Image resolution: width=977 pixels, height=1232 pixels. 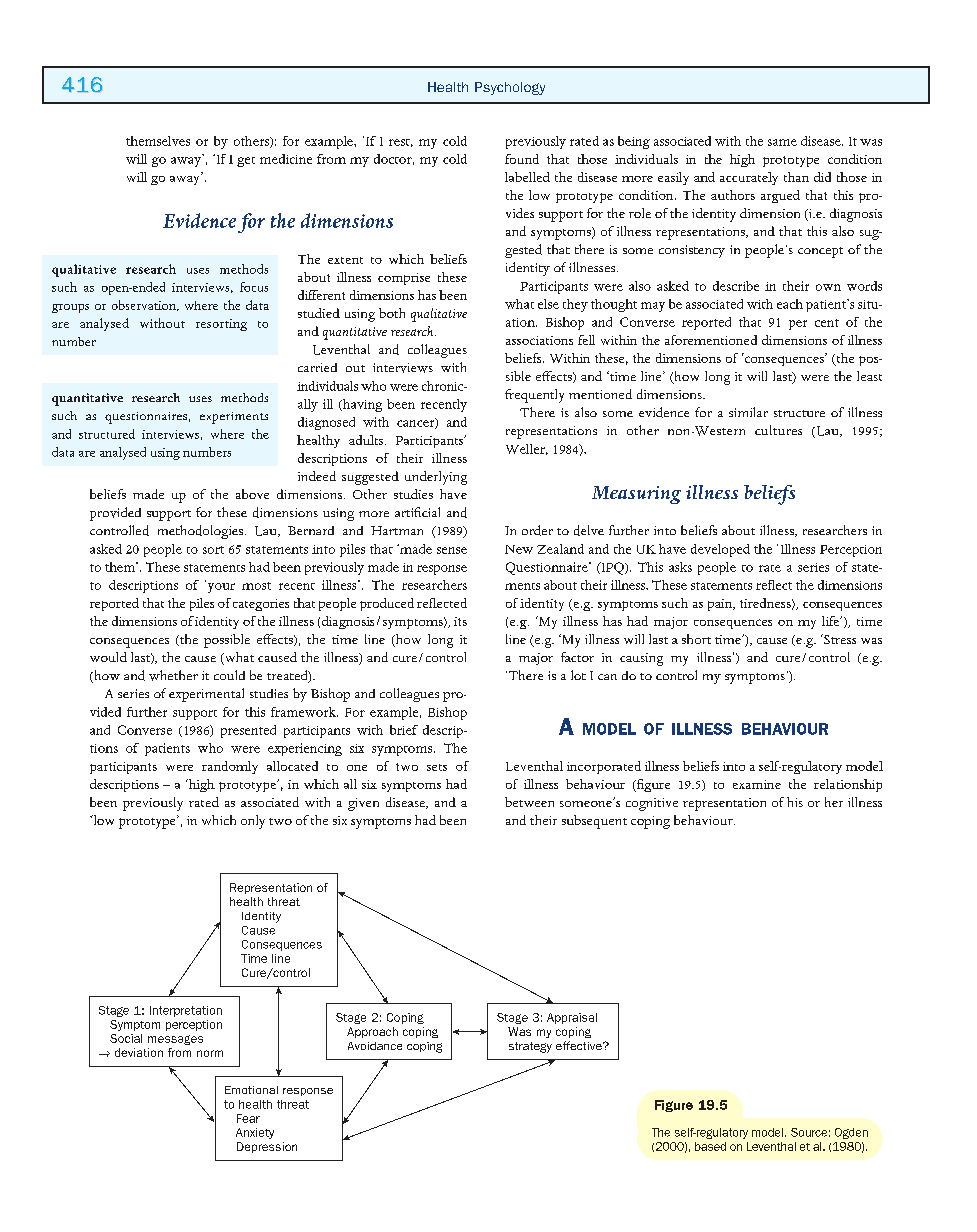 I want to click on both, so click(x=392, y=313).
